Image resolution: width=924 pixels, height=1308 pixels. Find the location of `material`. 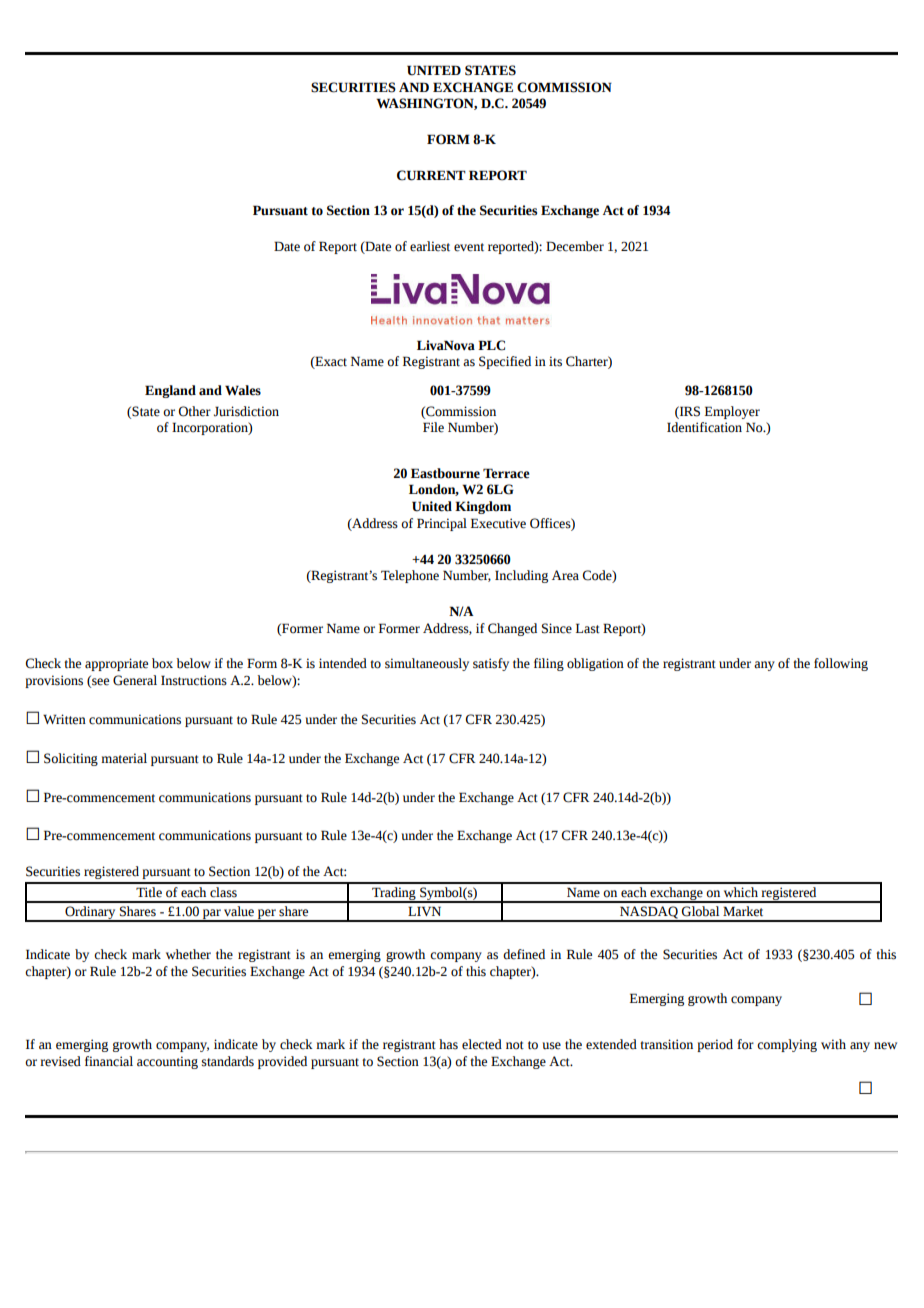

material is located at coordinates (124, 758).
